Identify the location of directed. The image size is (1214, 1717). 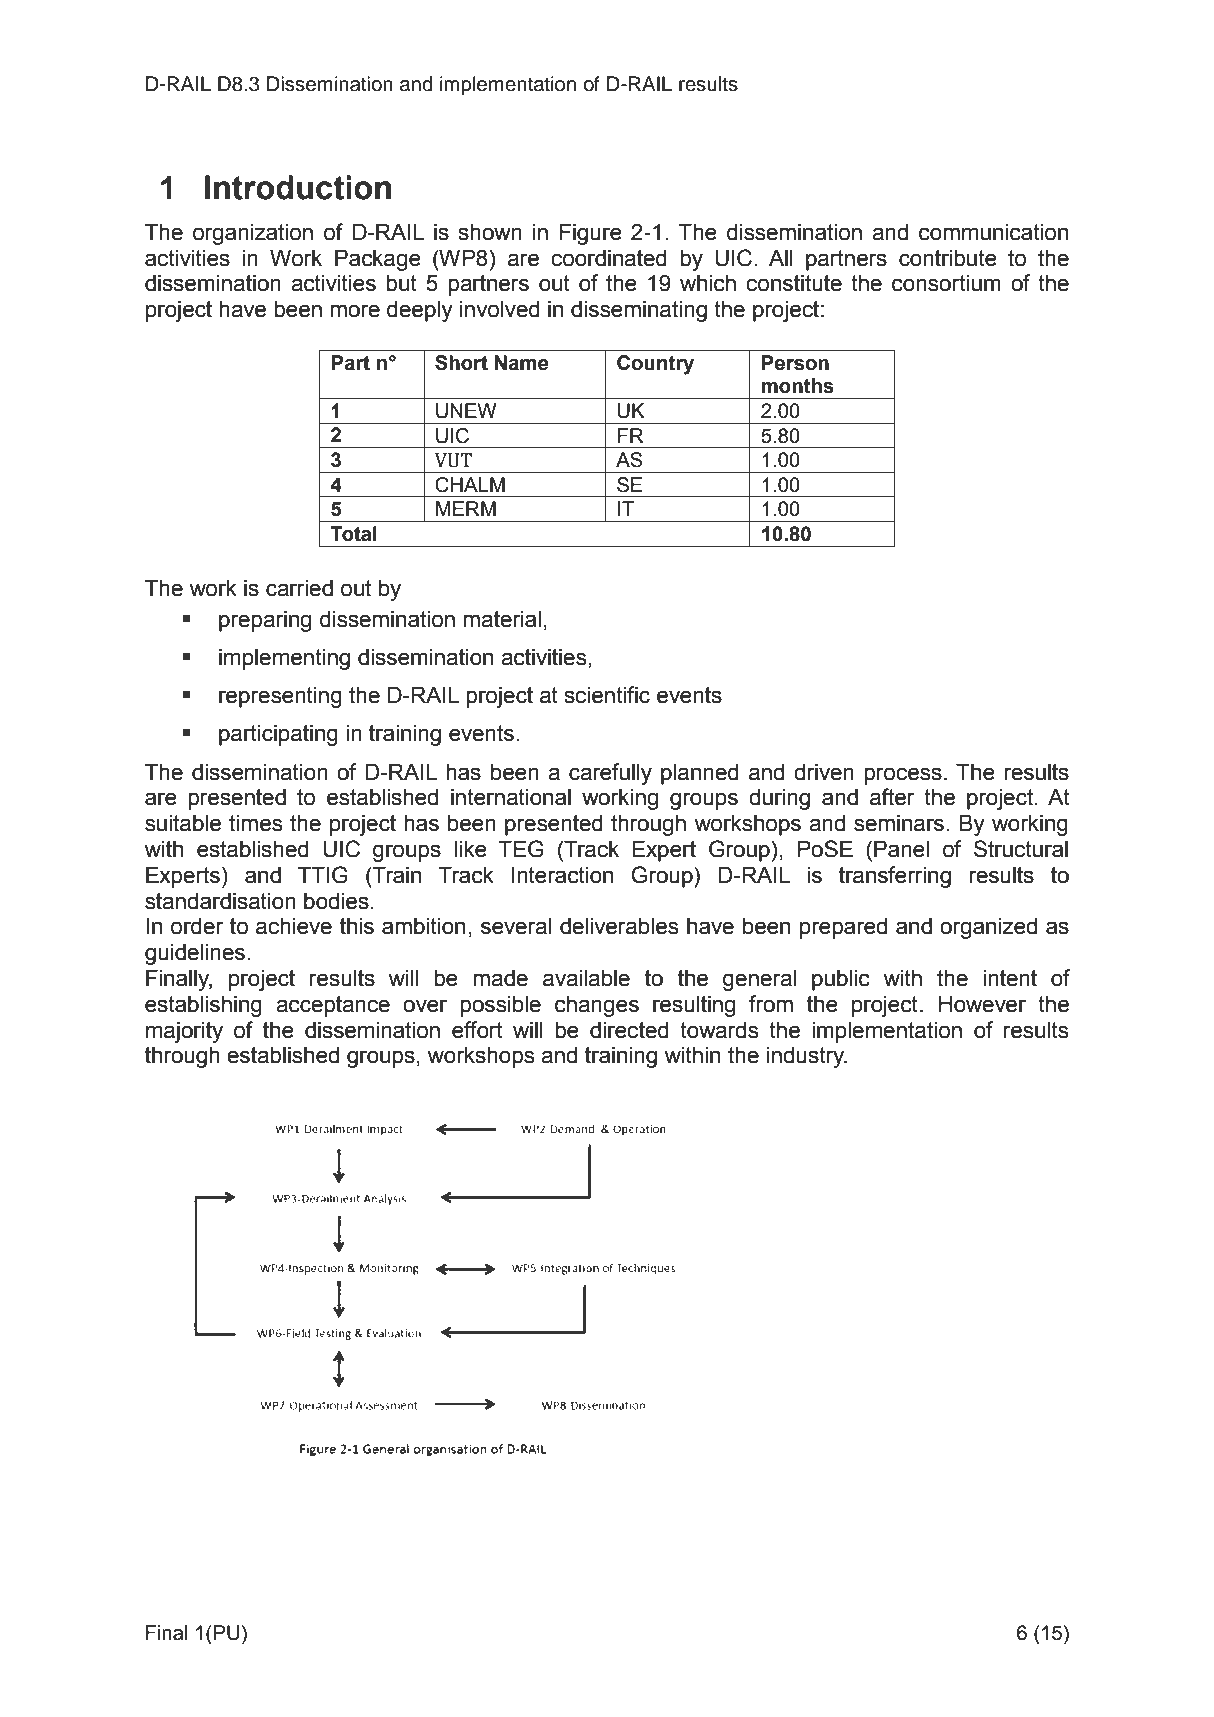
(629, 1030).
